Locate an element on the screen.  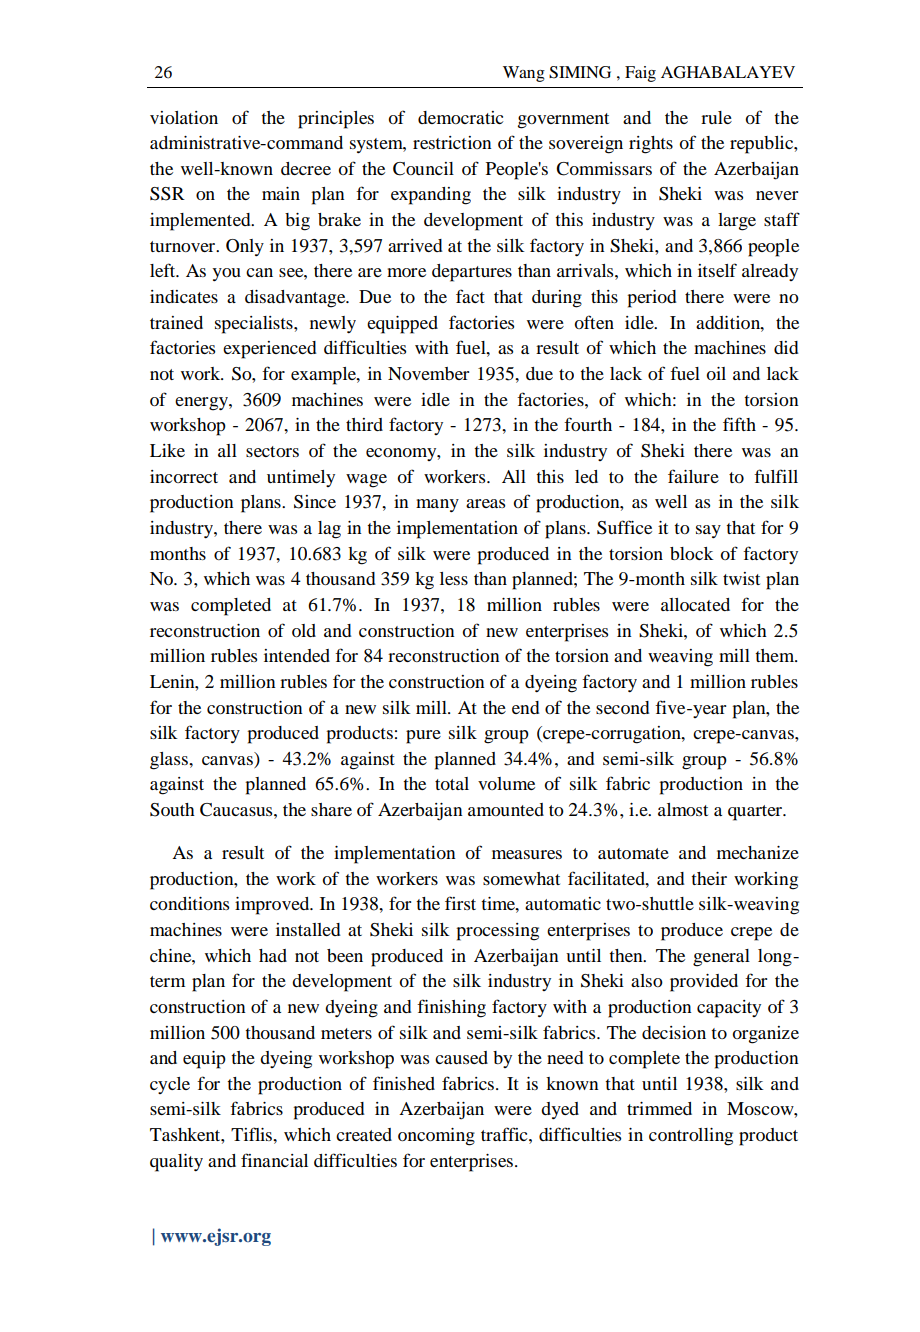
rule is located at coordinates (716, 117).
